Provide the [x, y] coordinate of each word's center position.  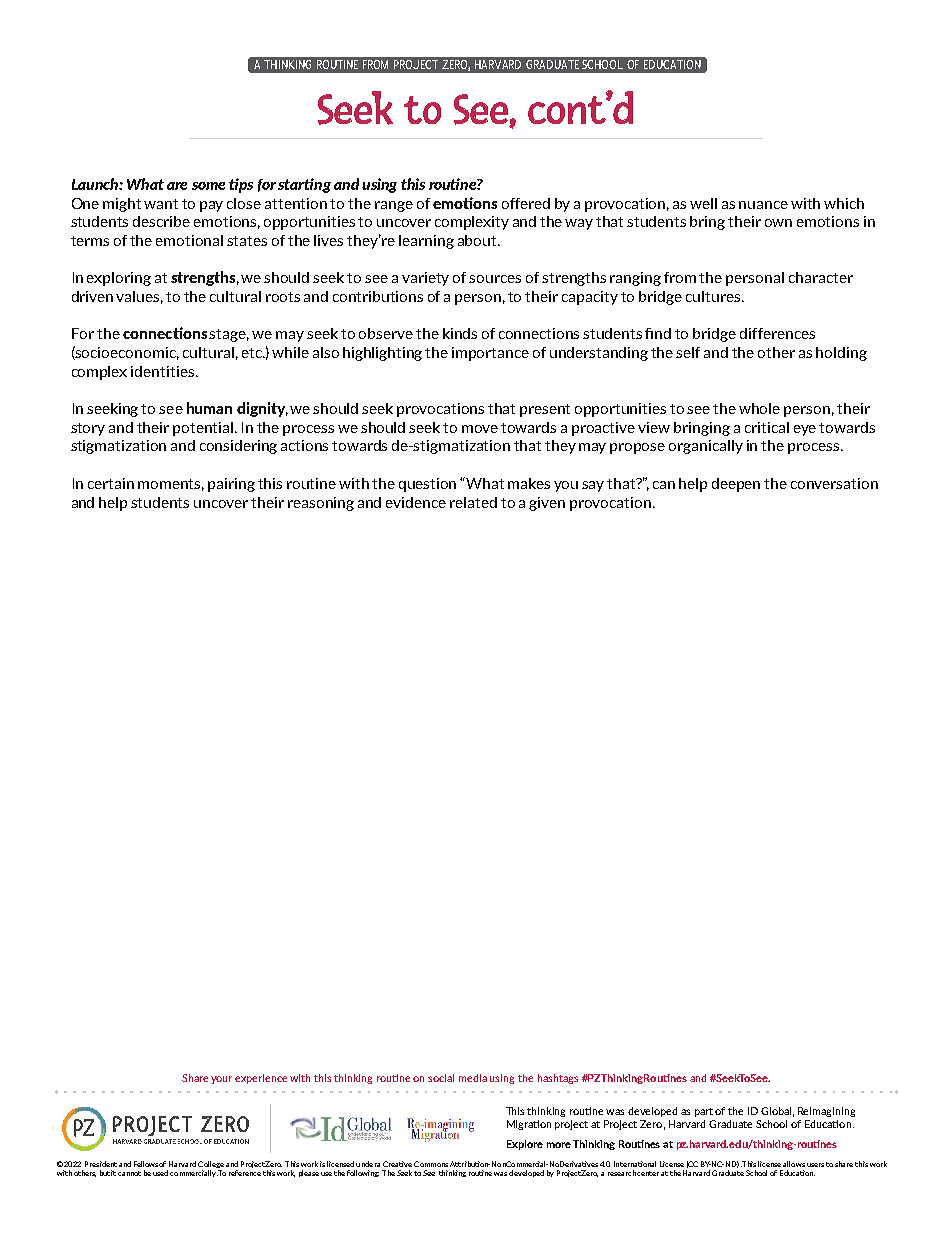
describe [161, 221]
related [473, 502]
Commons [431, 1164]
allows [794, 1164]
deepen [736, 485]
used [160, 1173]
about [478, 240]
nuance [763, 205]
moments [171, 485]
